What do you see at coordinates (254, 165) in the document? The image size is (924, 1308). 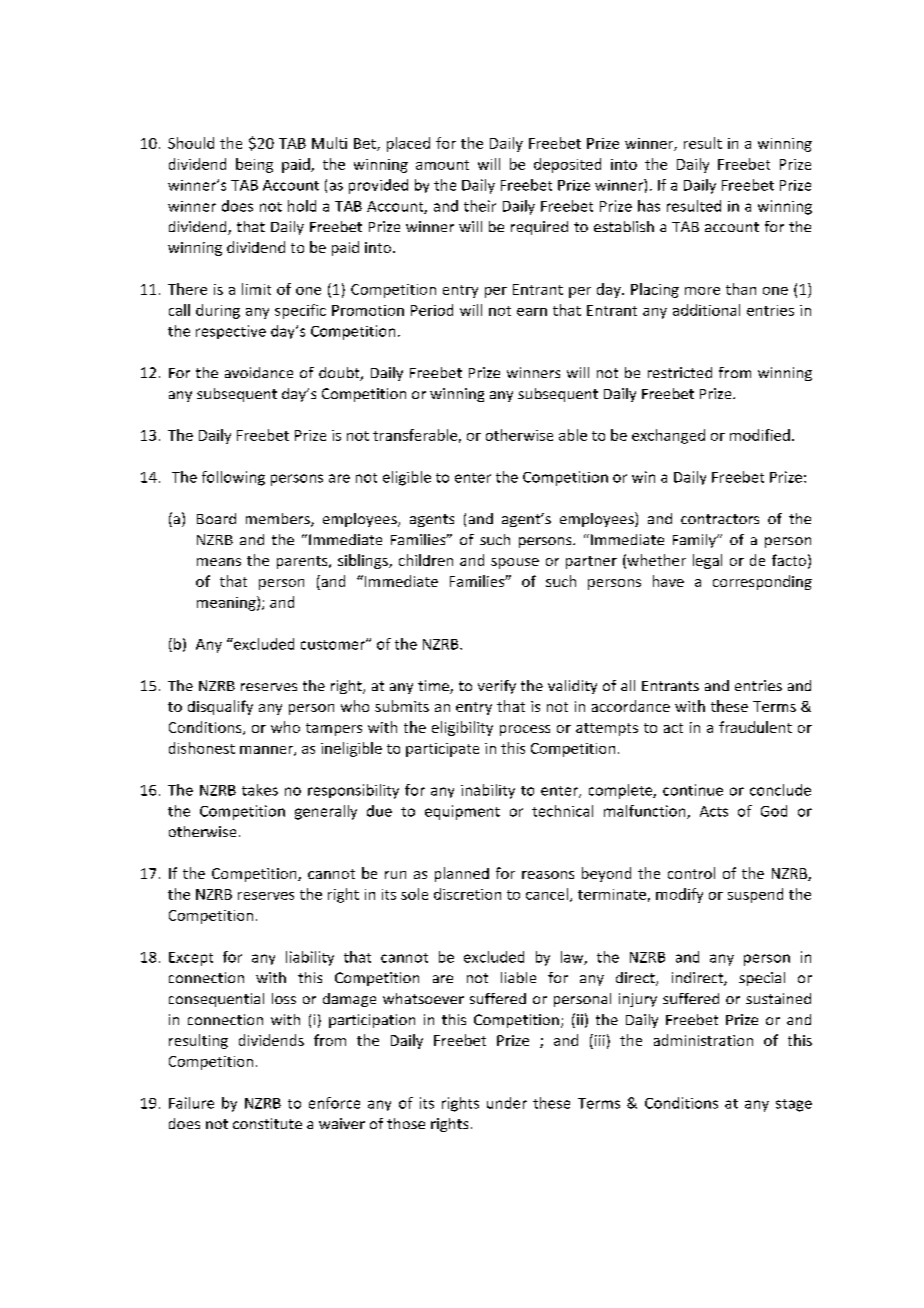 I see `being` at bounding box center [254, 165].
